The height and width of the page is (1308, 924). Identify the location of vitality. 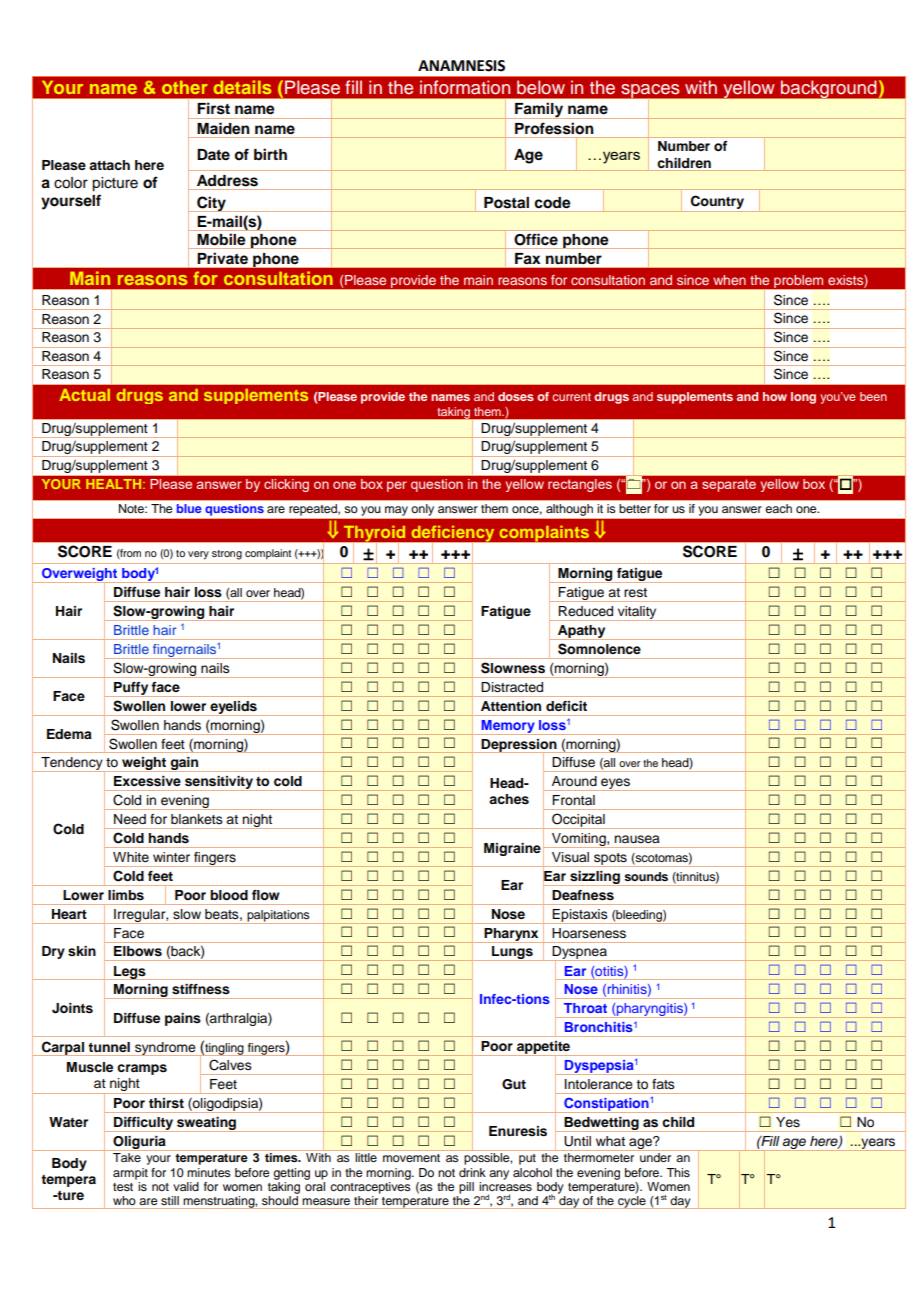
(637, 613).
